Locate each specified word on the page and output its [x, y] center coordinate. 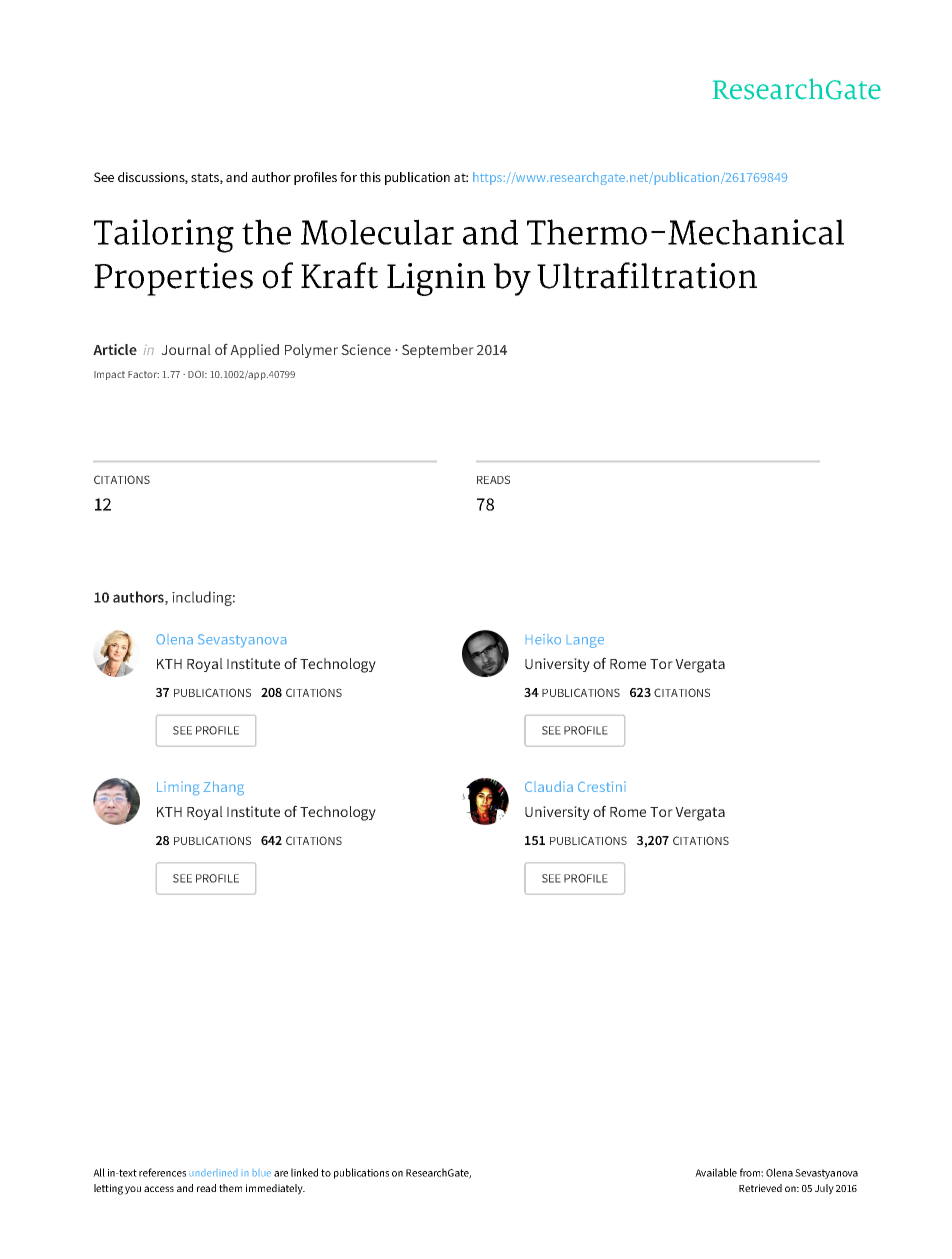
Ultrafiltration [647, 275]
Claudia [549, 786]
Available [716, 1172]
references [162, 1172]
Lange [585, 642]
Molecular [377, 232]
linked [304, 1172]
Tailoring [164, 236]
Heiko [543, 639]
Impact [109, 375]
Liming [178, 788]
